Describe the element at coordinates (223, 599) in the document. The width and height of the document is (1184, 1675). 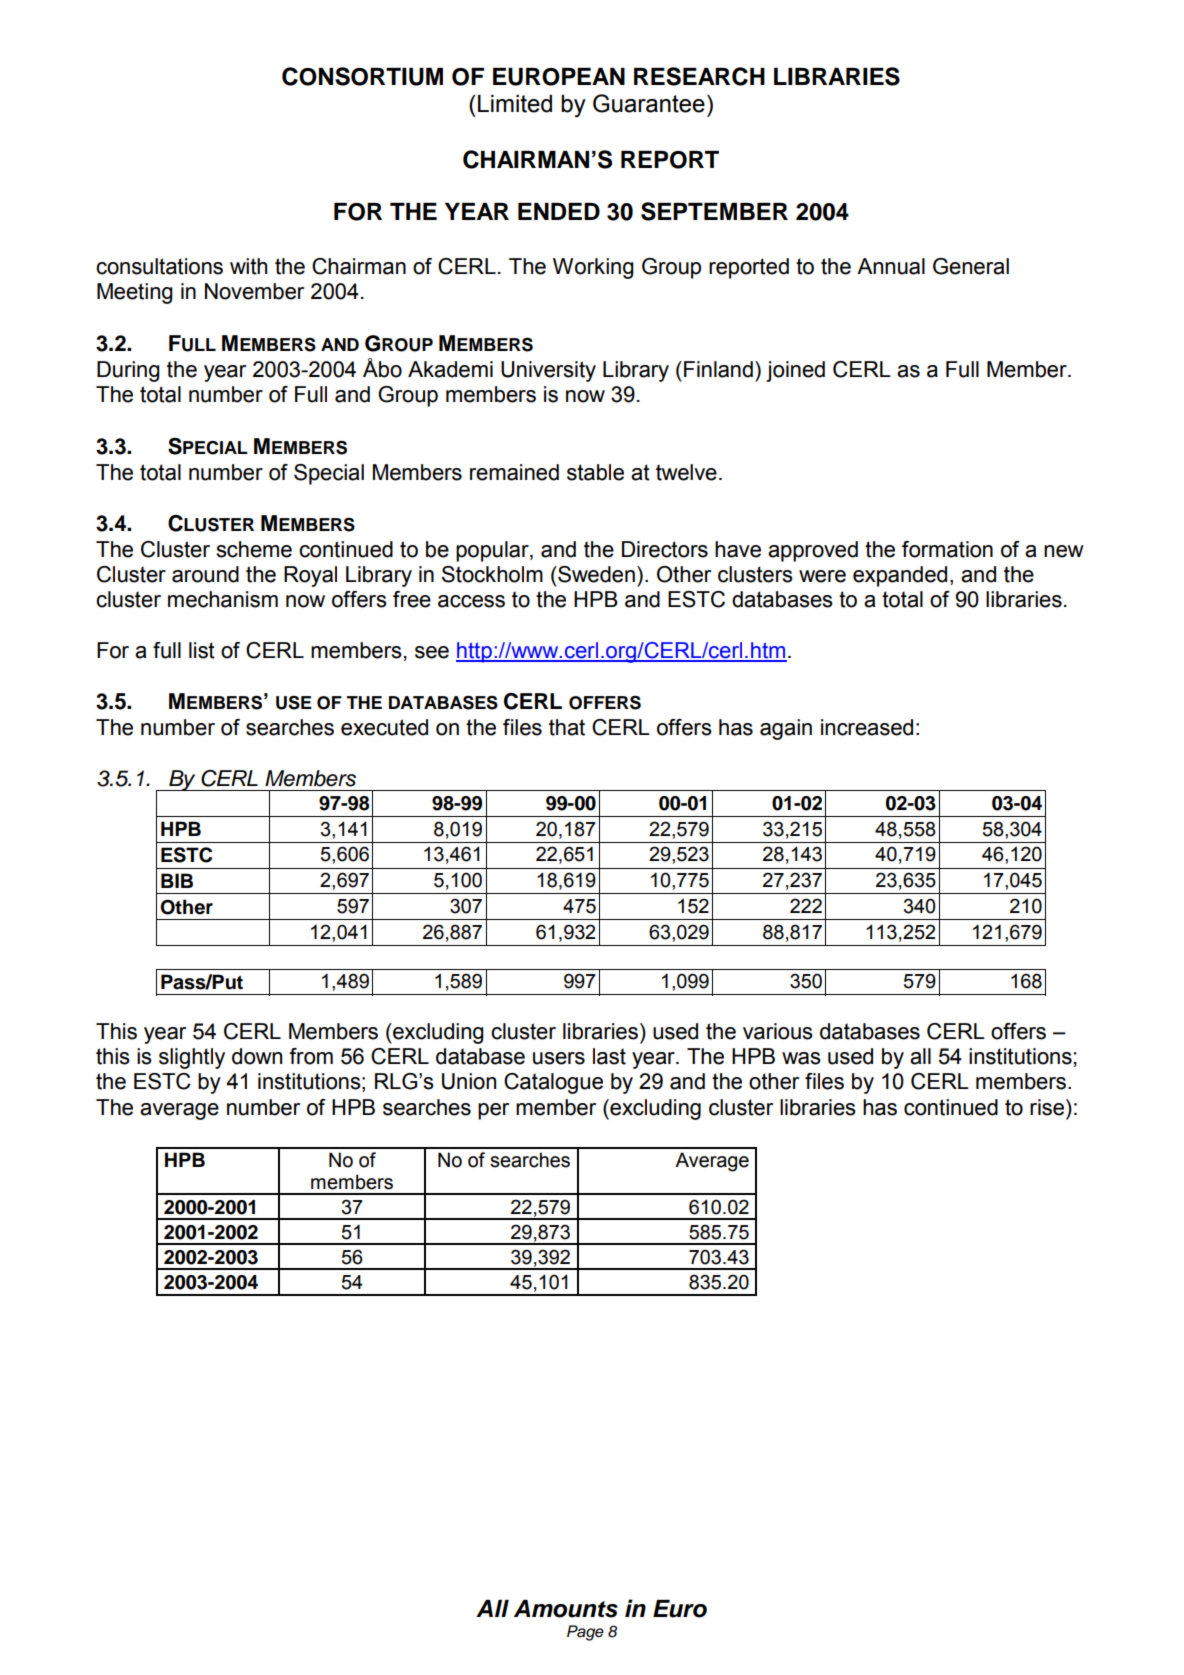
I see `mechanism` at that location.
